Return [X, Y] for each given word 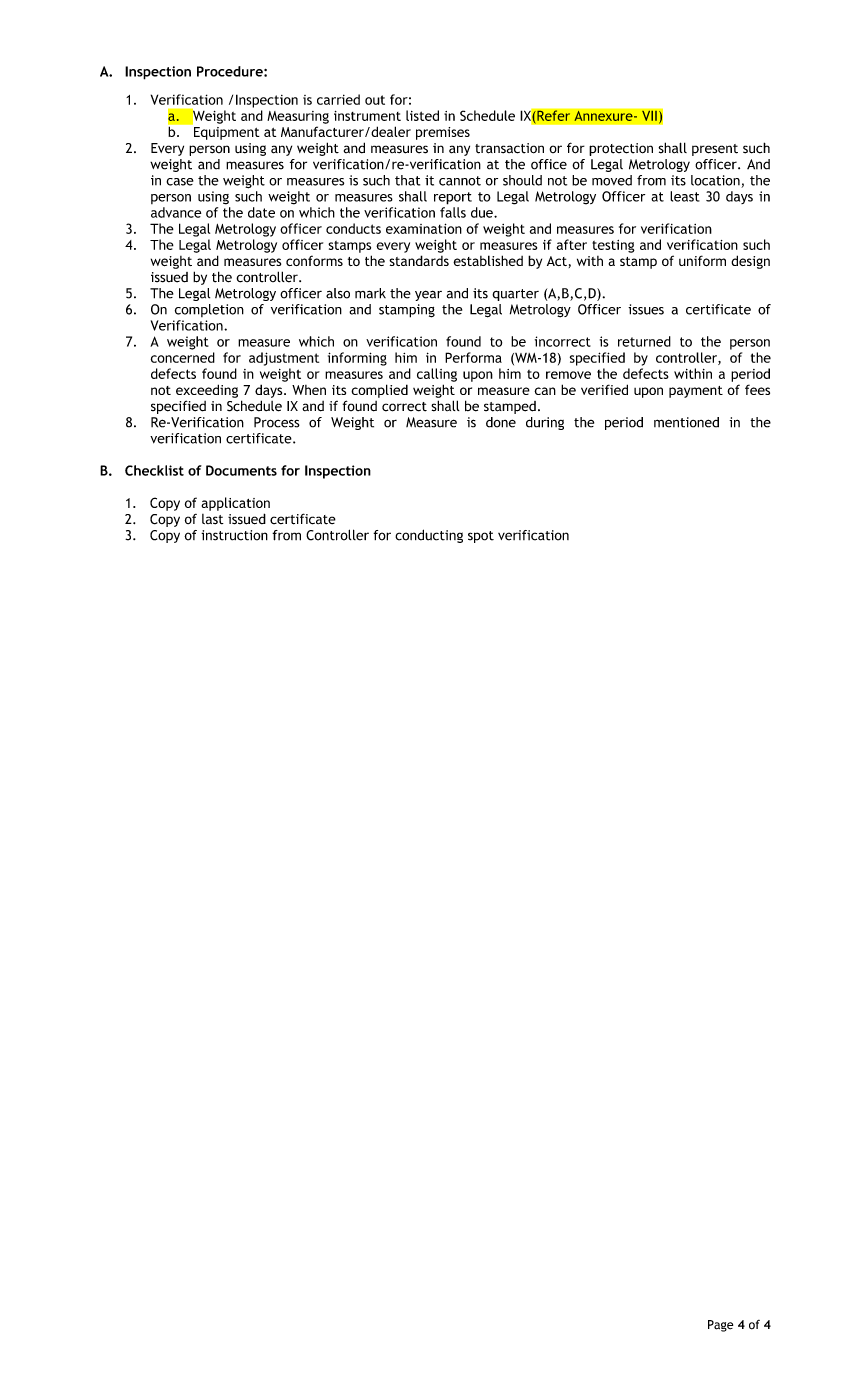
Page [720, 1326]
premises [443, 133]
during [545, 423]
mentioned [686, 422]
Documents [241, 470]
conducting [429, 536]
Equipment [225, 132]
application [235, 504]
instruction [234, 535]
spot [481, 537]
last [213, 519]
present [715, 150]
